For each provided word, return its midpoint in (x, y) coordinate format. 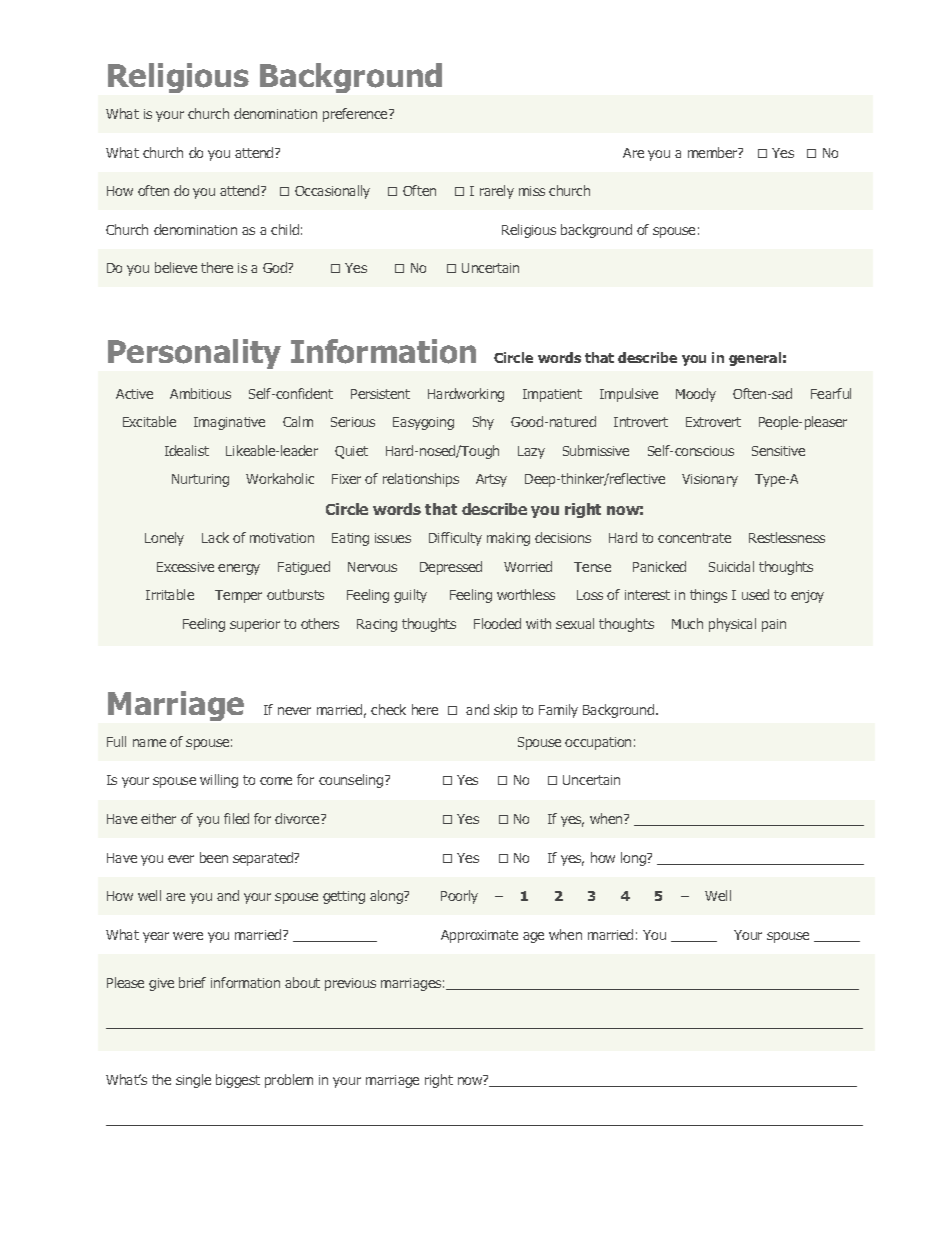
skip (505, 711)
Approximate (479, 936)
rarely (497, 192)
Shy (483, 423)
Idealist (187, 450)
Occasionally (332, 192)
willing (219, 781)
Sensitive (778, 451)
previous (350, 984)
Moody (696, 395)
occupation (598, 743)
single (193, 1081)
